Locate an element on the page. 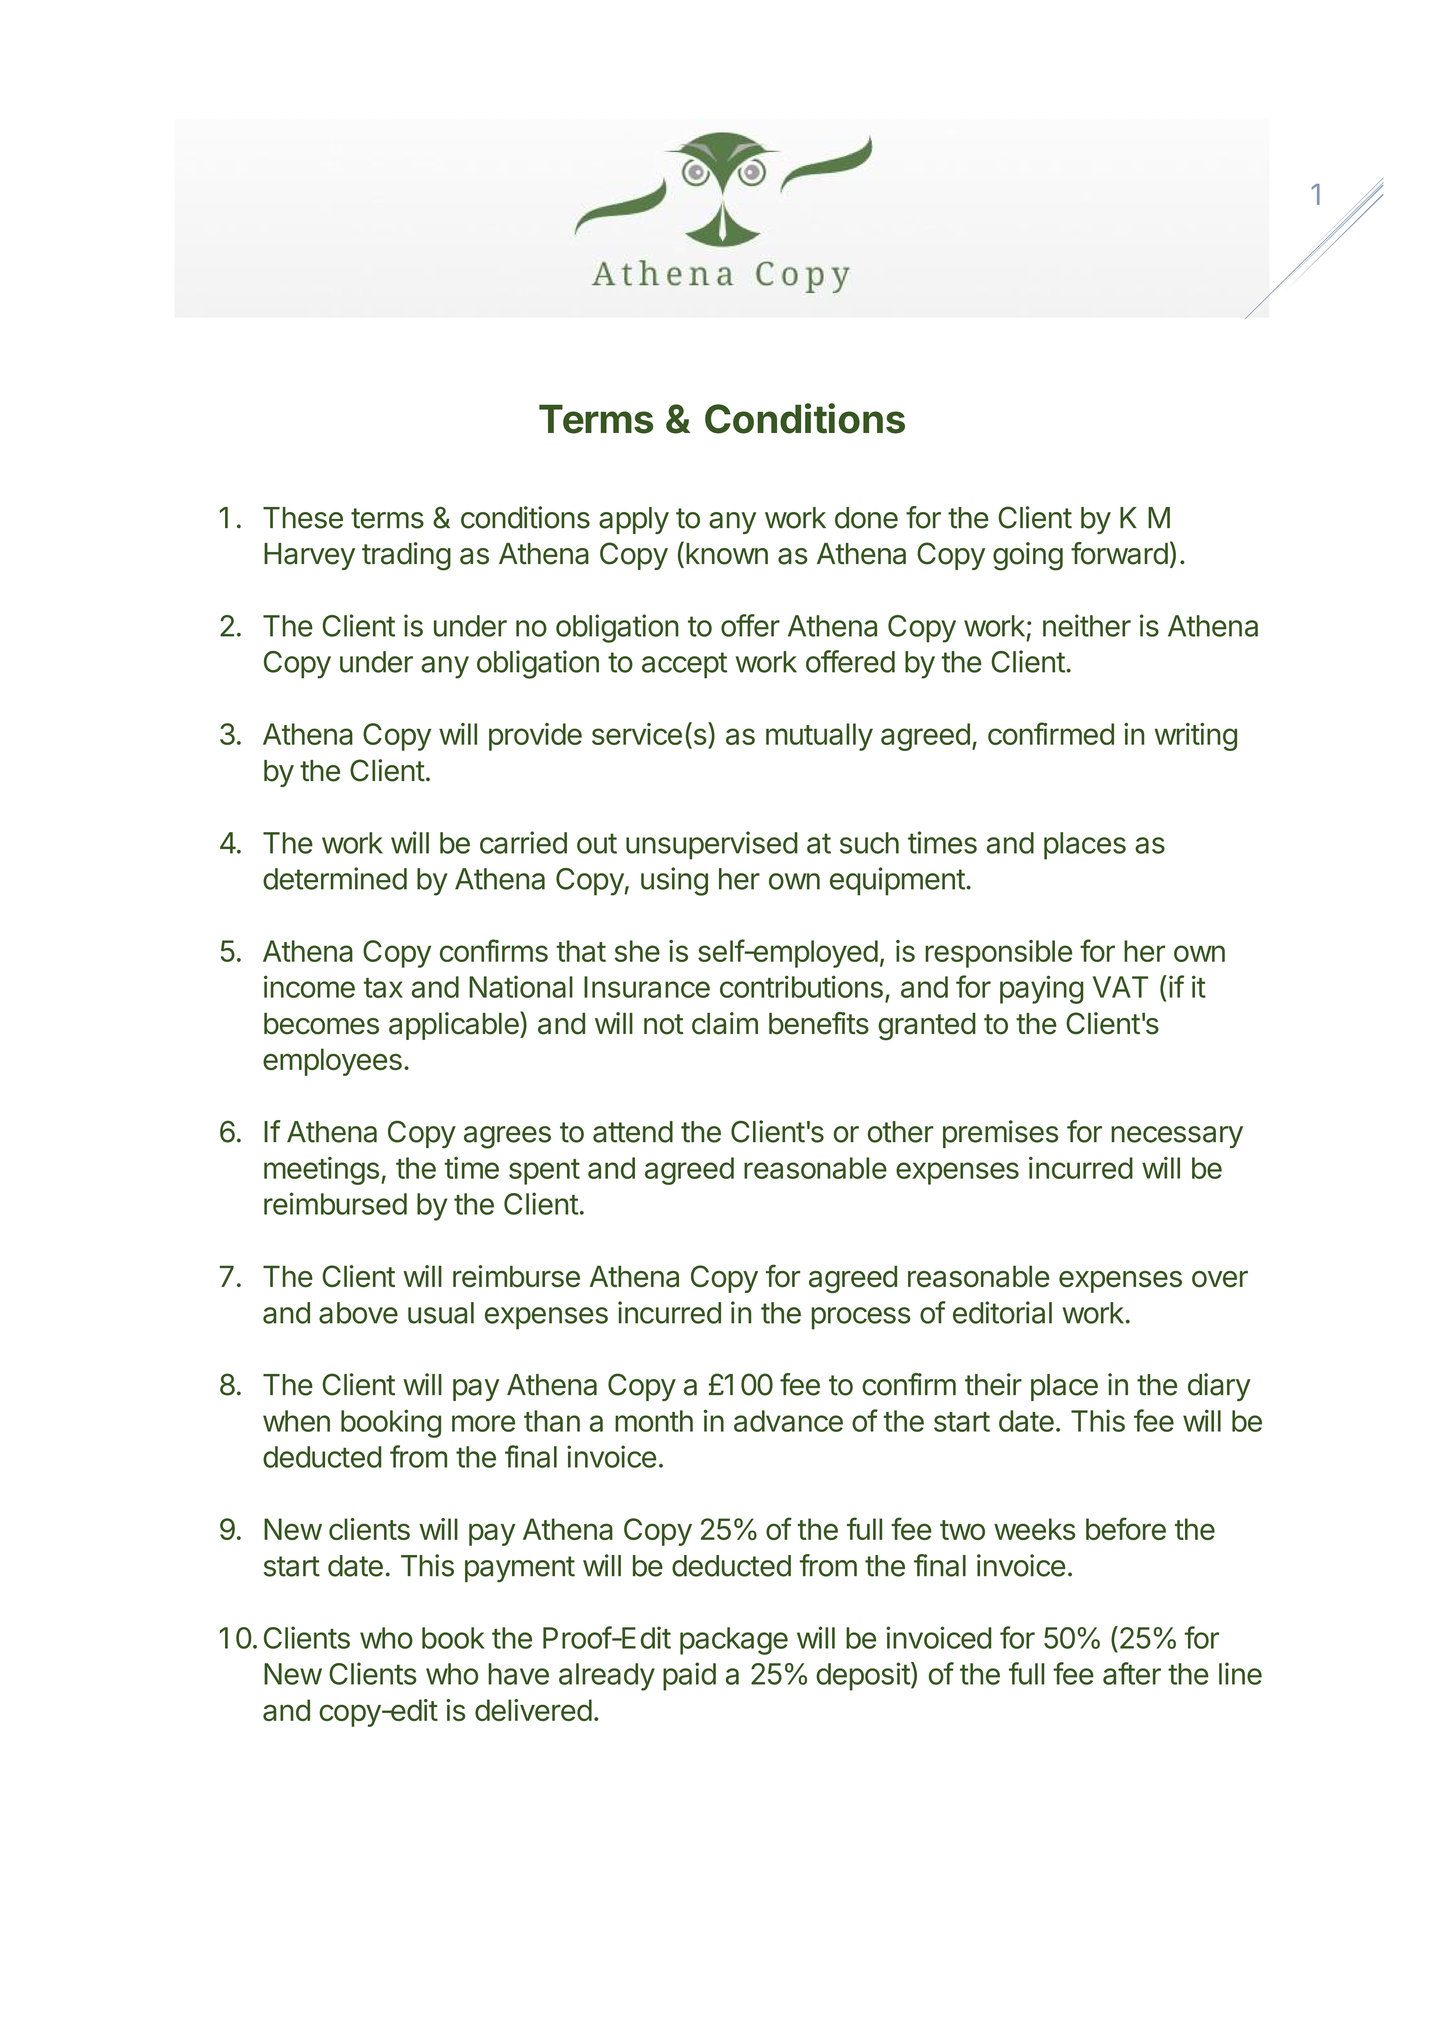 The width and height of the document is (1445, 2042). advance is located at coordinates (788, 1421).
